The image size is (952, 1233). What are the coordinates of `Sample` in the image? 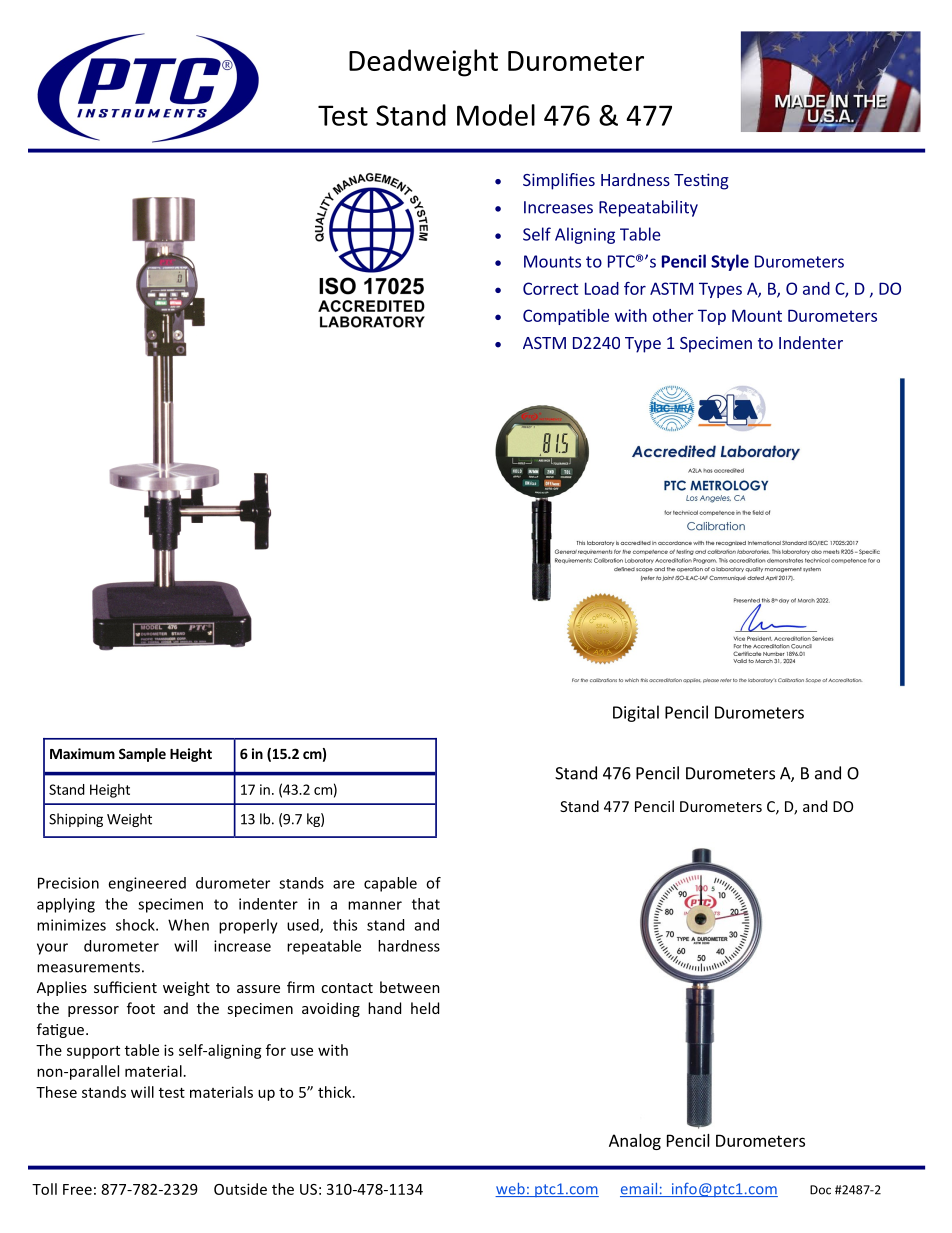 It's located at (142, 755).
